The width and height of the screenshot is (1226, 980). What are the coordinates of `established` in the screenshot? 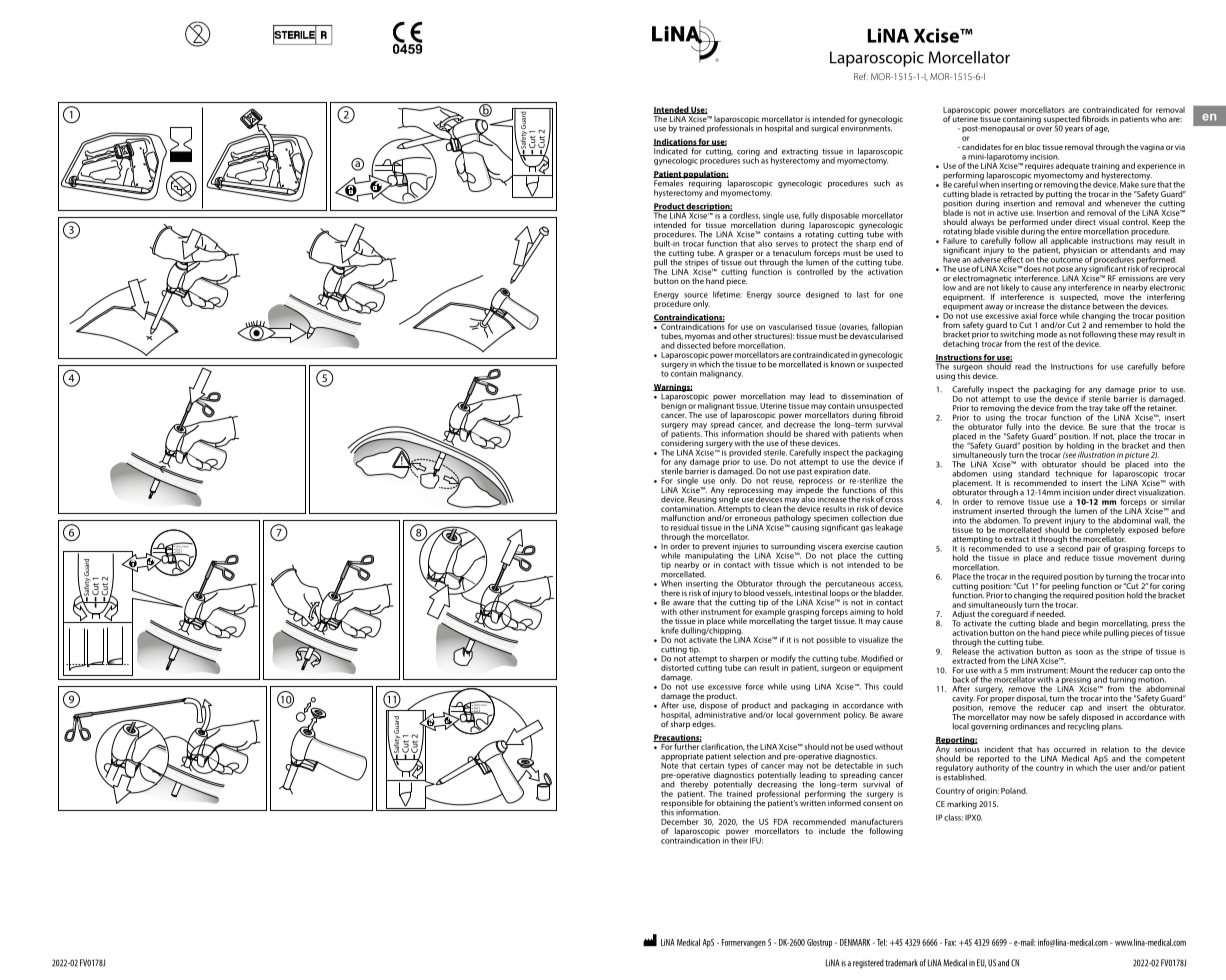 It's located at (964, 776).
